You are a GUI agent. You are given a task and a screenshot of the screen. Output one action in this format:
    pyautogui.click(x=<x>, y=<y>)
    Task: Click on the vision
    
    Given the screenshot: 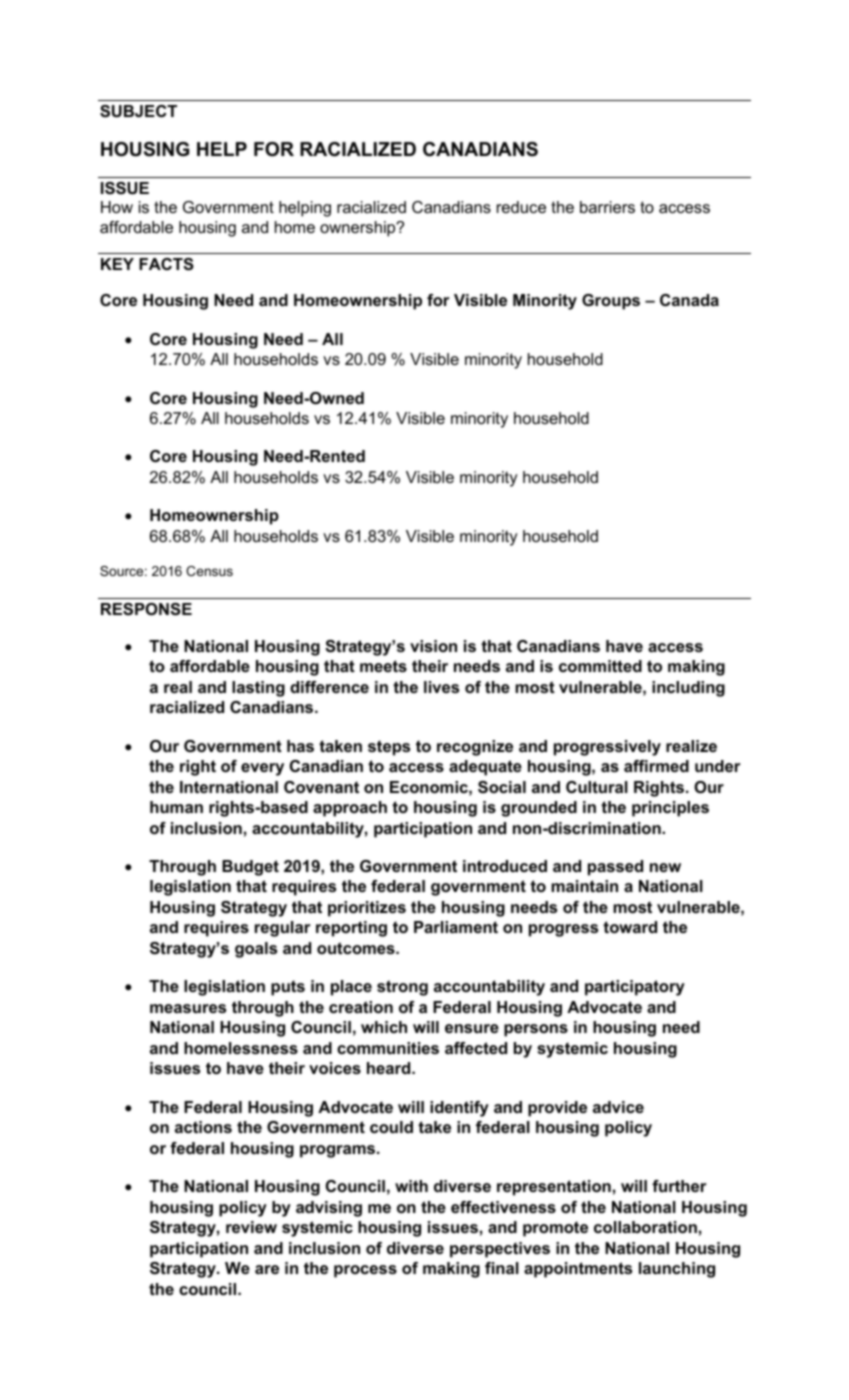 What is the action you would take?
    pyautogui.click(x=433, y=646)
